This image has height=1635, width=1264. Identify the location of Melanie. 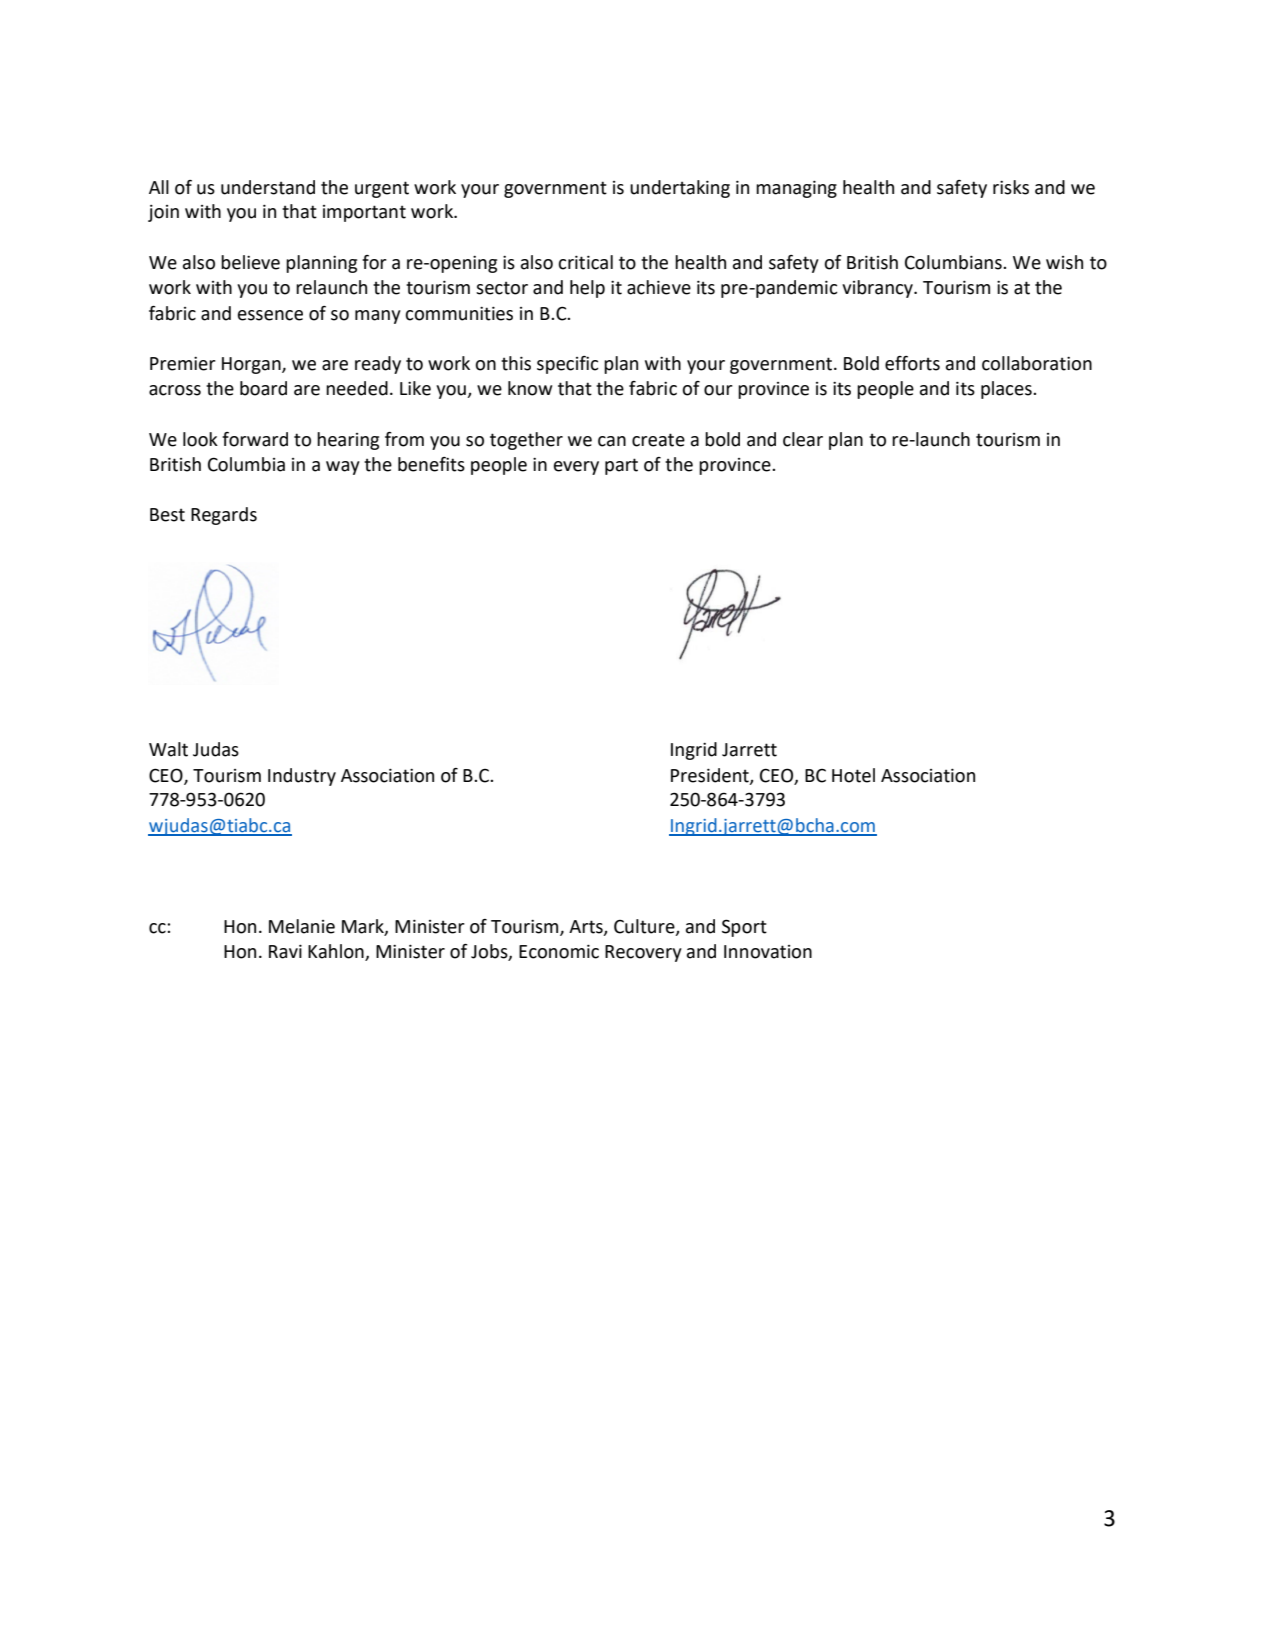
(302, 926).
